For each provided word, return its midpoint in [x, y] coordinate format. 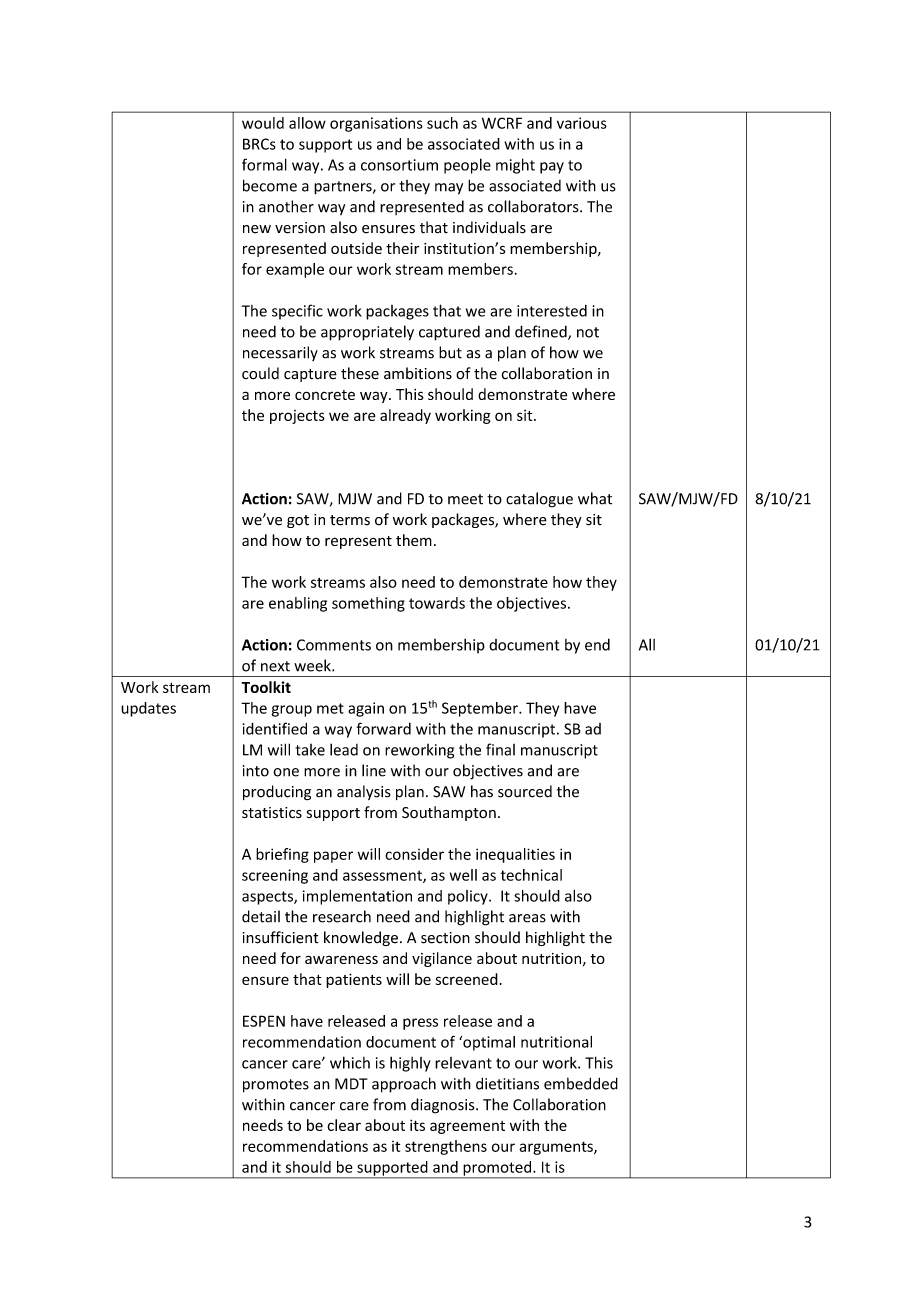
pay [552, 168]
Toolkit [266, 687]
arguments [557, 1148]
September [481, 709]
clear [344, 1125]
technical [531, 875]
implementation [357, 897]
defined [542, 332]
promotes [276, 1086]
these [360, 373]
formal [264, 164]
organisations [376, 124]
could [260, 373]
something [368, 604]
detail [261, 916]
